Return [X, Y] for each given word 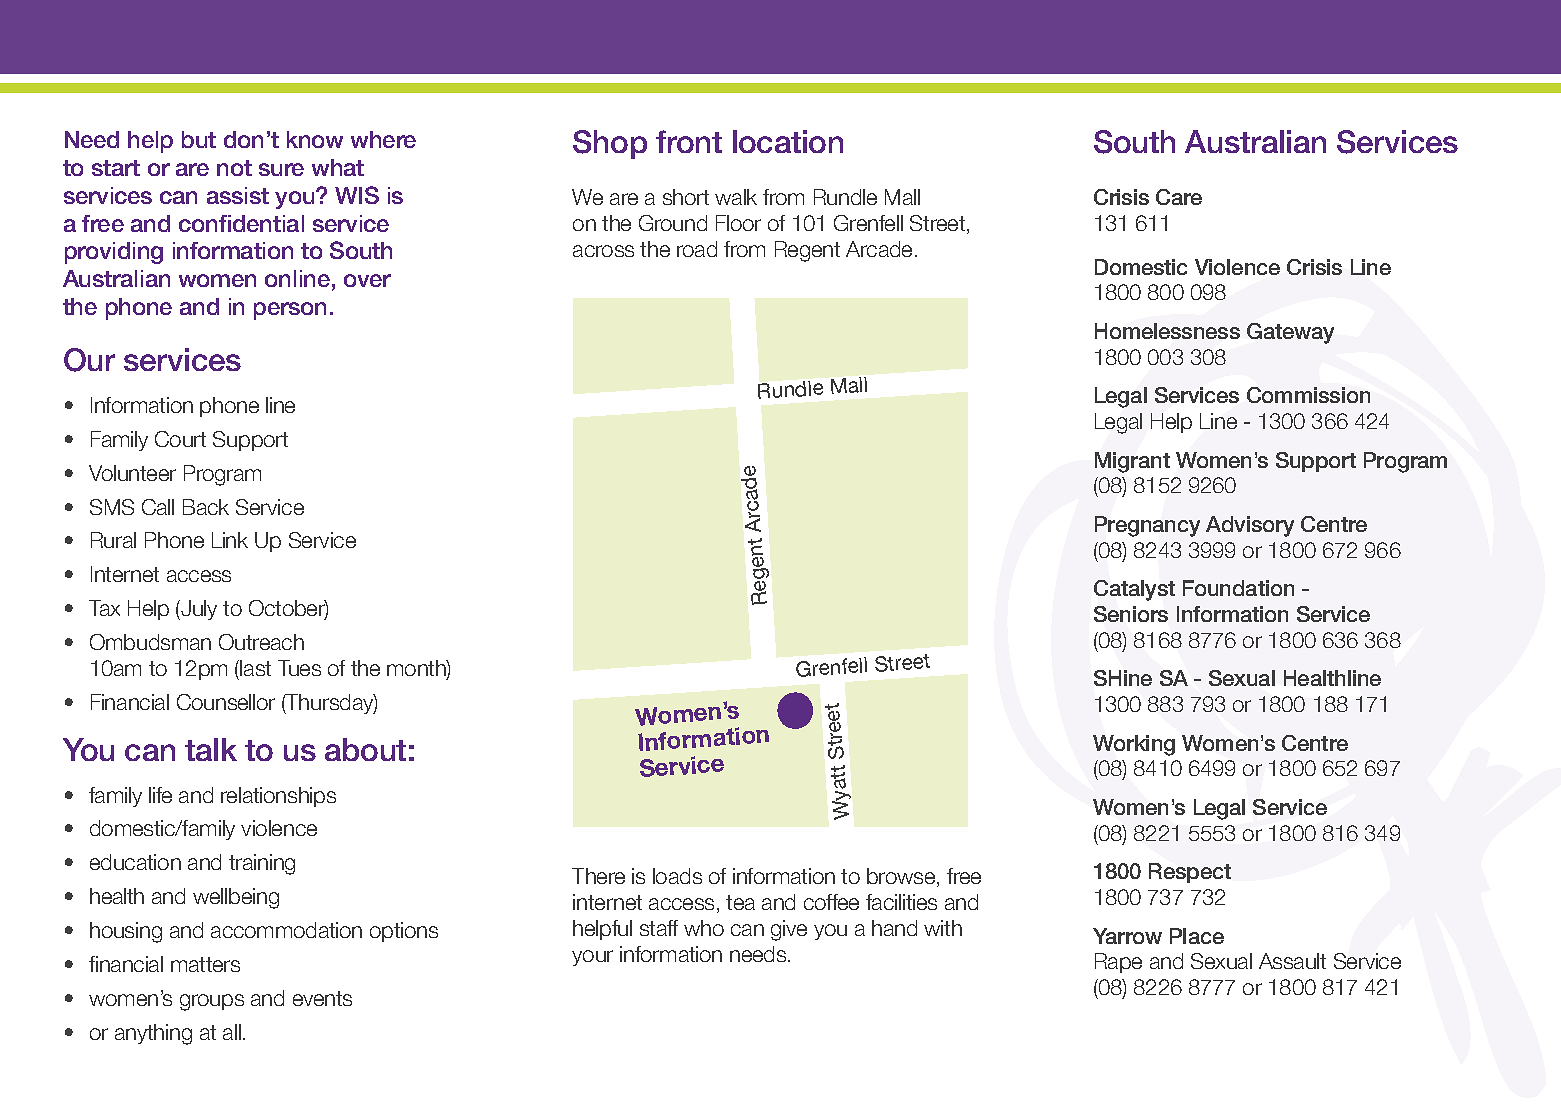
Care [1179, 197]
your [592, 958]
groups [212, 1002]
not [234, 168]
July [198, 610]
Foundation [1238, 588]
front [689, 141]
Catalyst [1134, 590]
